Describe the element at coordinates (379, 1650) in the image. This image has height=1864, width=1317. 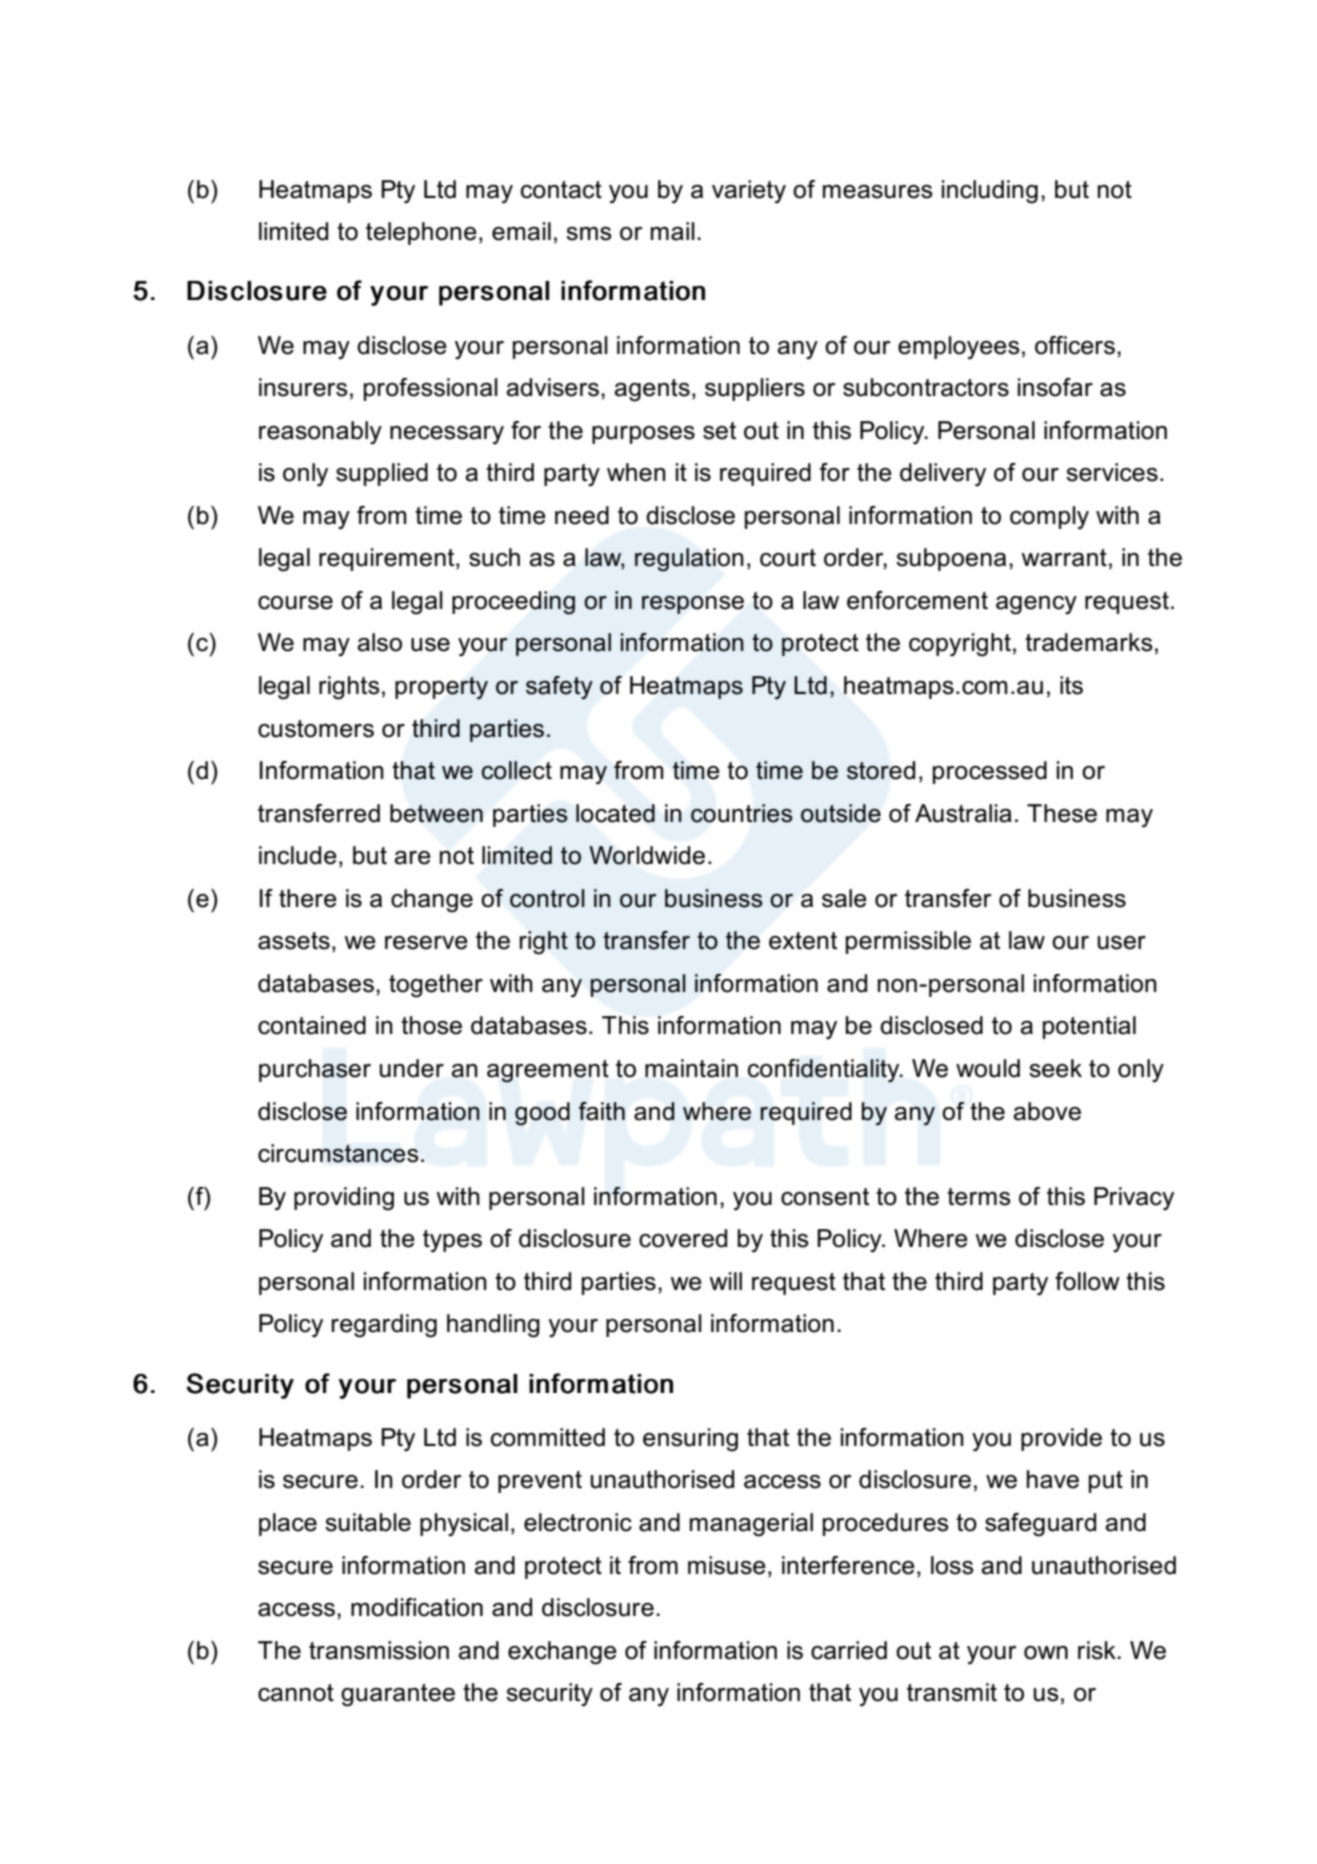
I see `transmission` at that location.
